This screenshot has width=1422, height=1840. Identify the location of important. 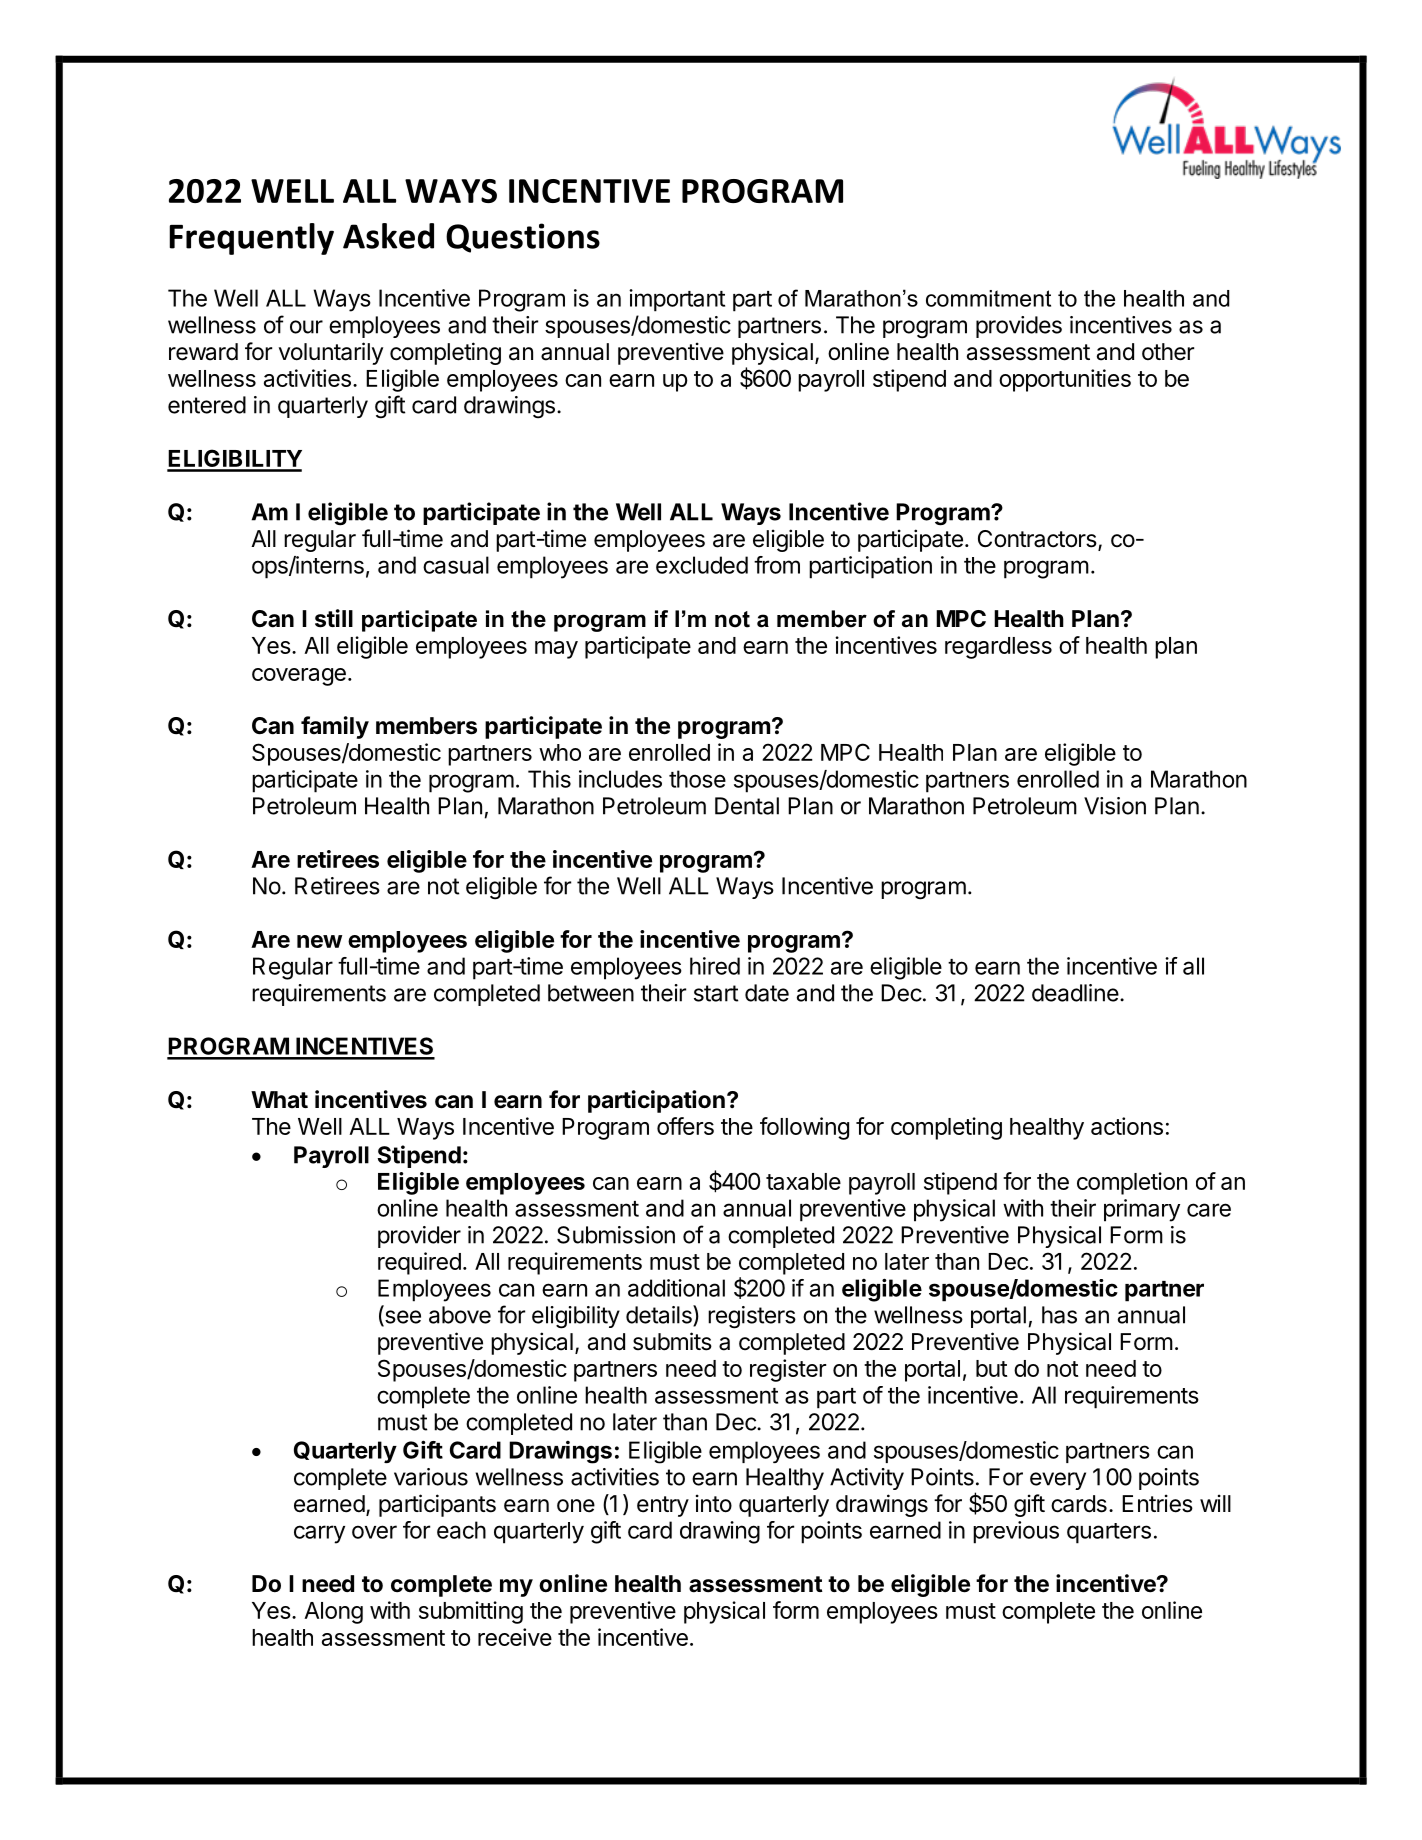
(677, 300).
